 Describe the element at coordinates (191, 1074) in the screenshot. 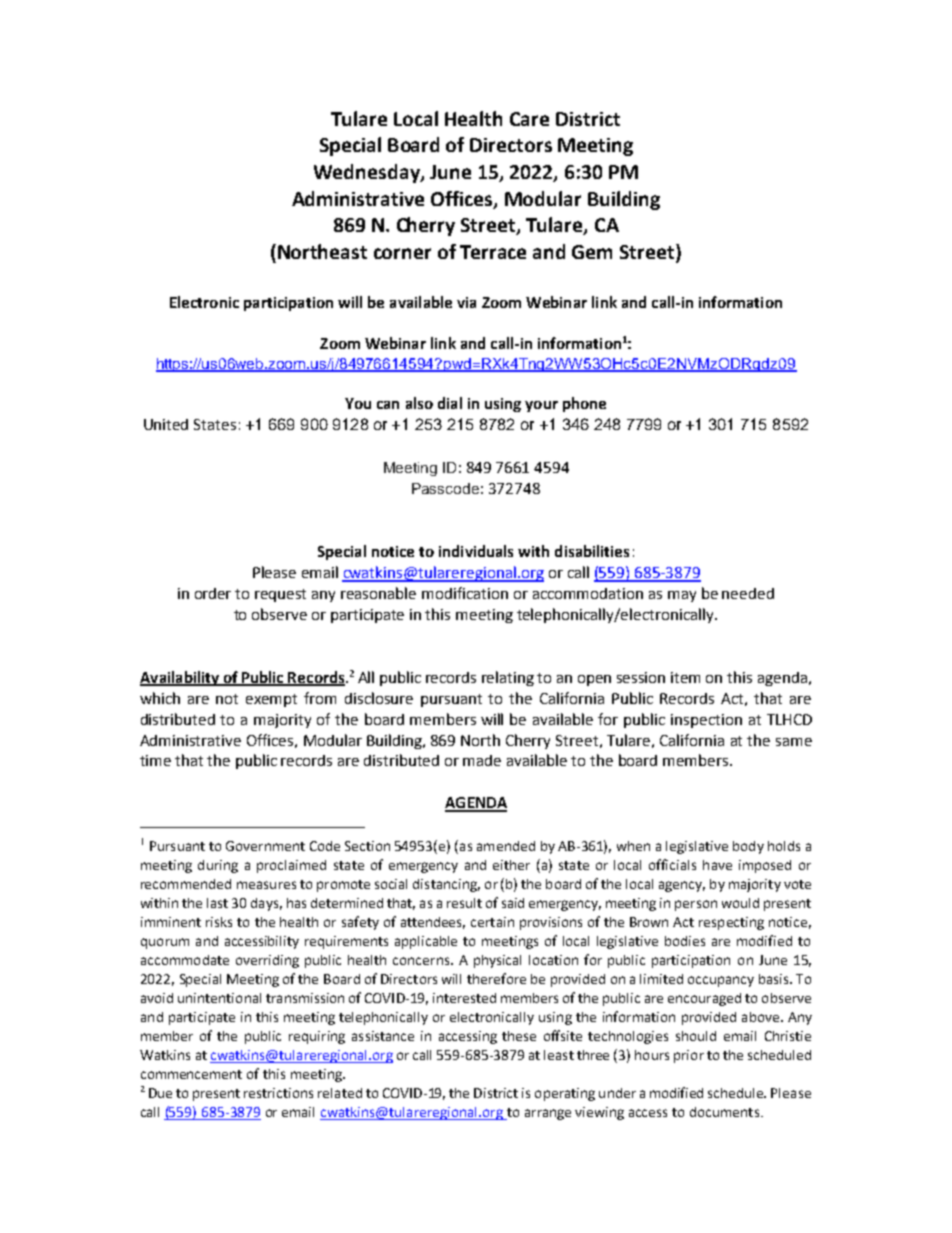

I see `commencement` at that location.
